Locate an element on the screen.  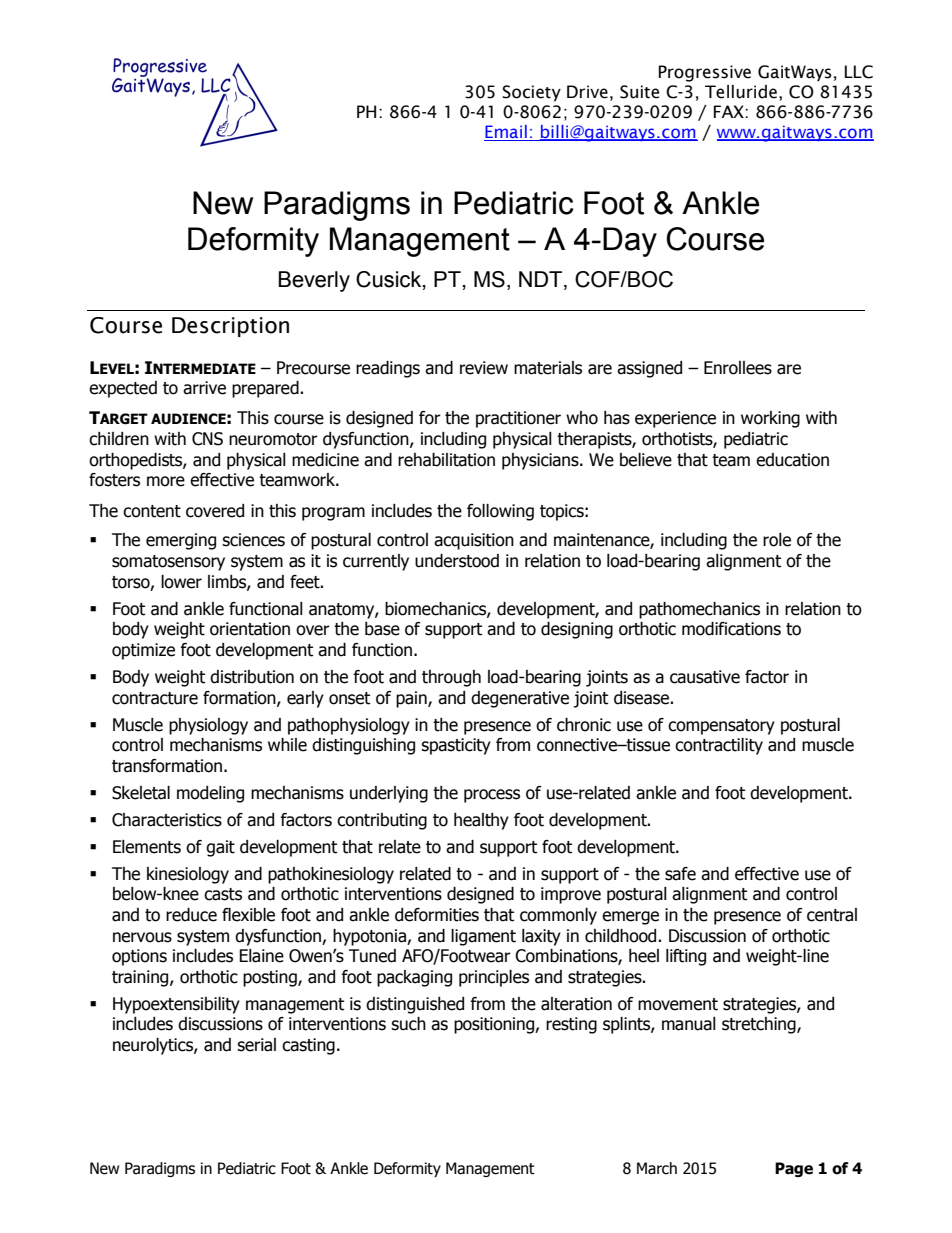
such is located at coordinates (408, 1024).
